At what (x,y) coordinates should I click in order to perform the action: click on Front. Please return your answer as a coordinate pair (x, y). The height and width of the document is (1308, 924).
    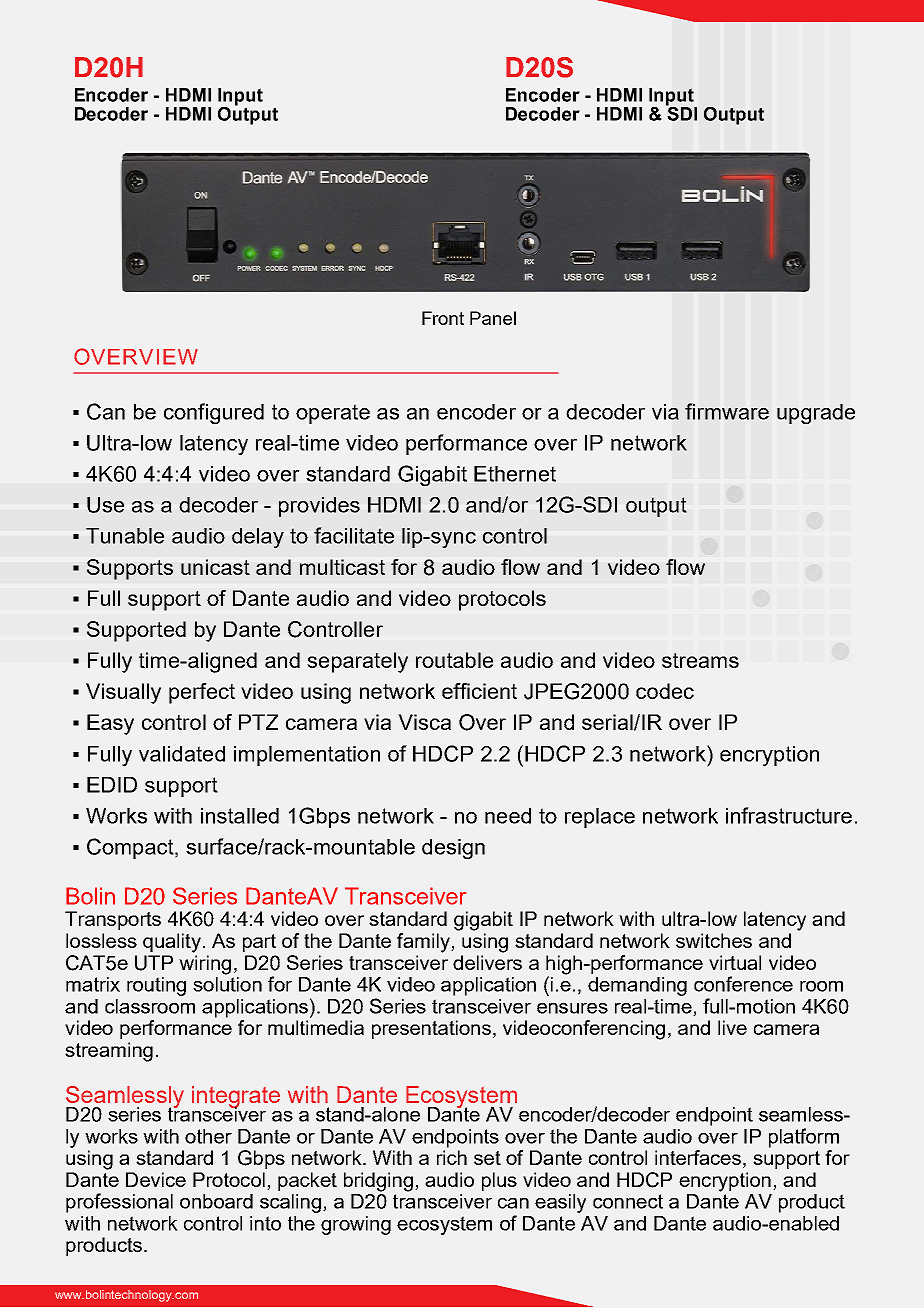
    Looking at the image, I should click on (443, 318).
